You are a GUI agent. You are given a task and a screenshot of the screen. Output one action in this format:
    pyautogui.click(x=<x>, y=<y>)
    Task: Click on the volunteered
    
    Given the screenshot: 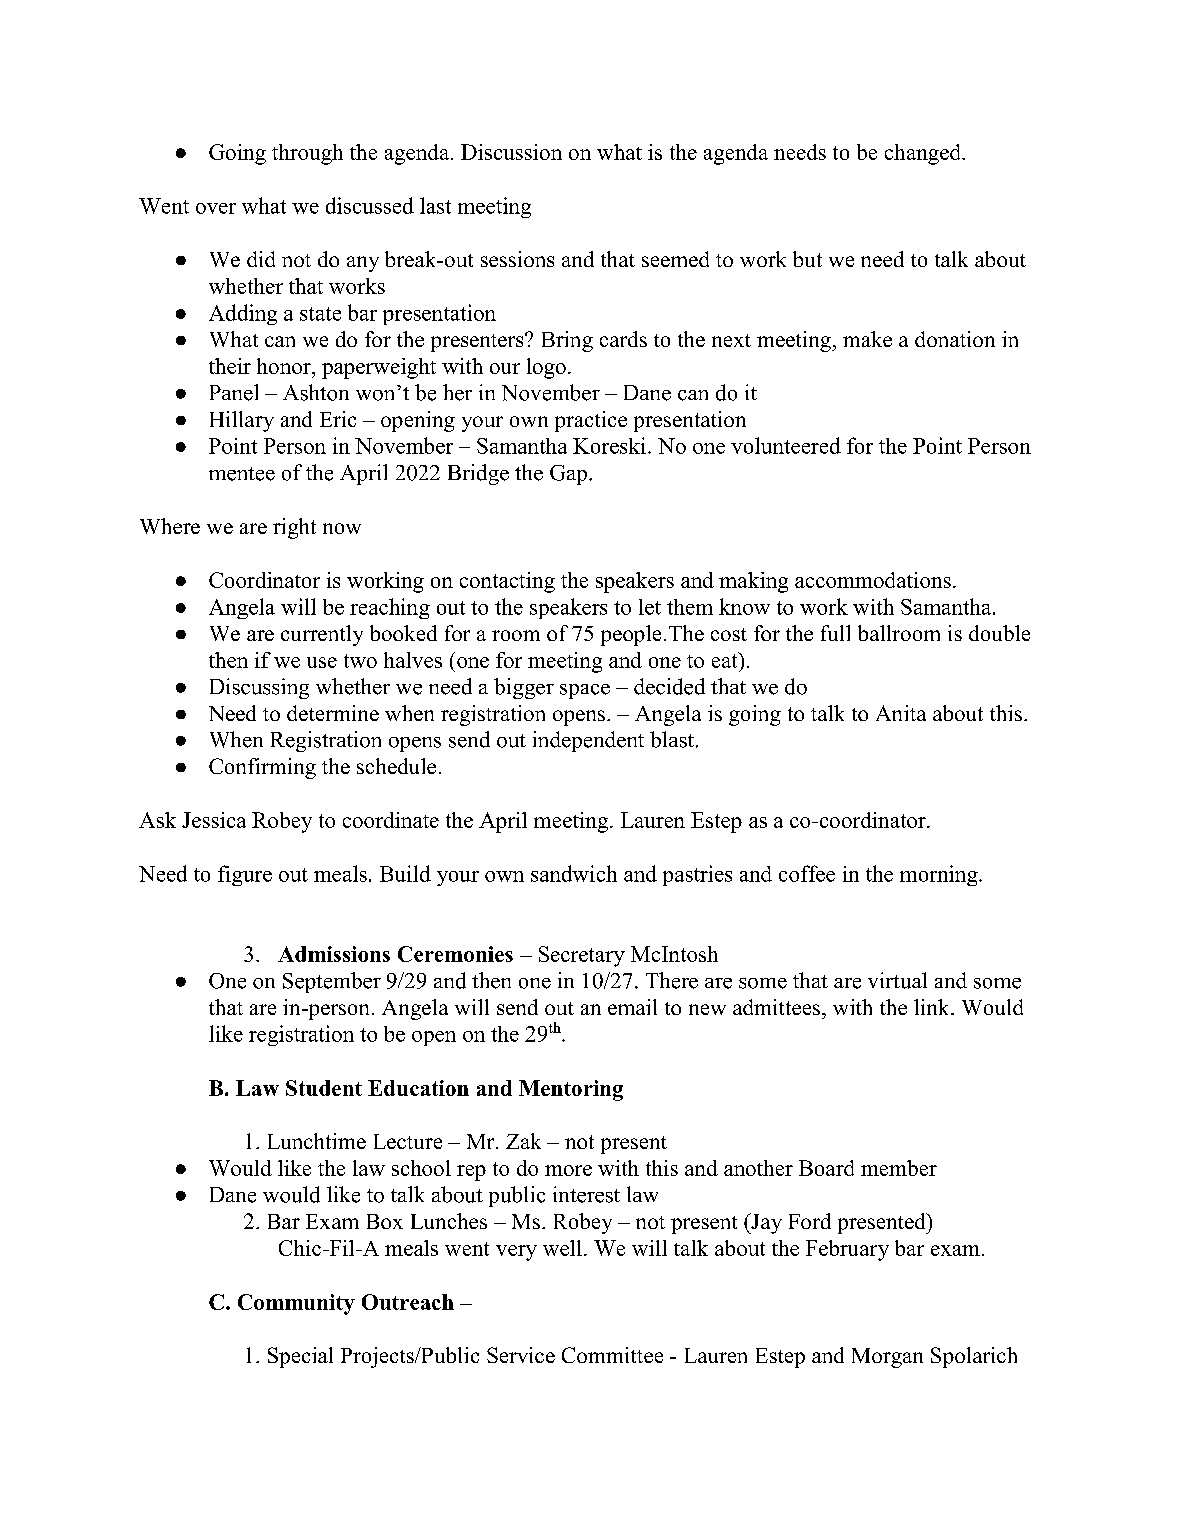 What is the action you would take?
    pyautogui.click(x=786, y=445)
